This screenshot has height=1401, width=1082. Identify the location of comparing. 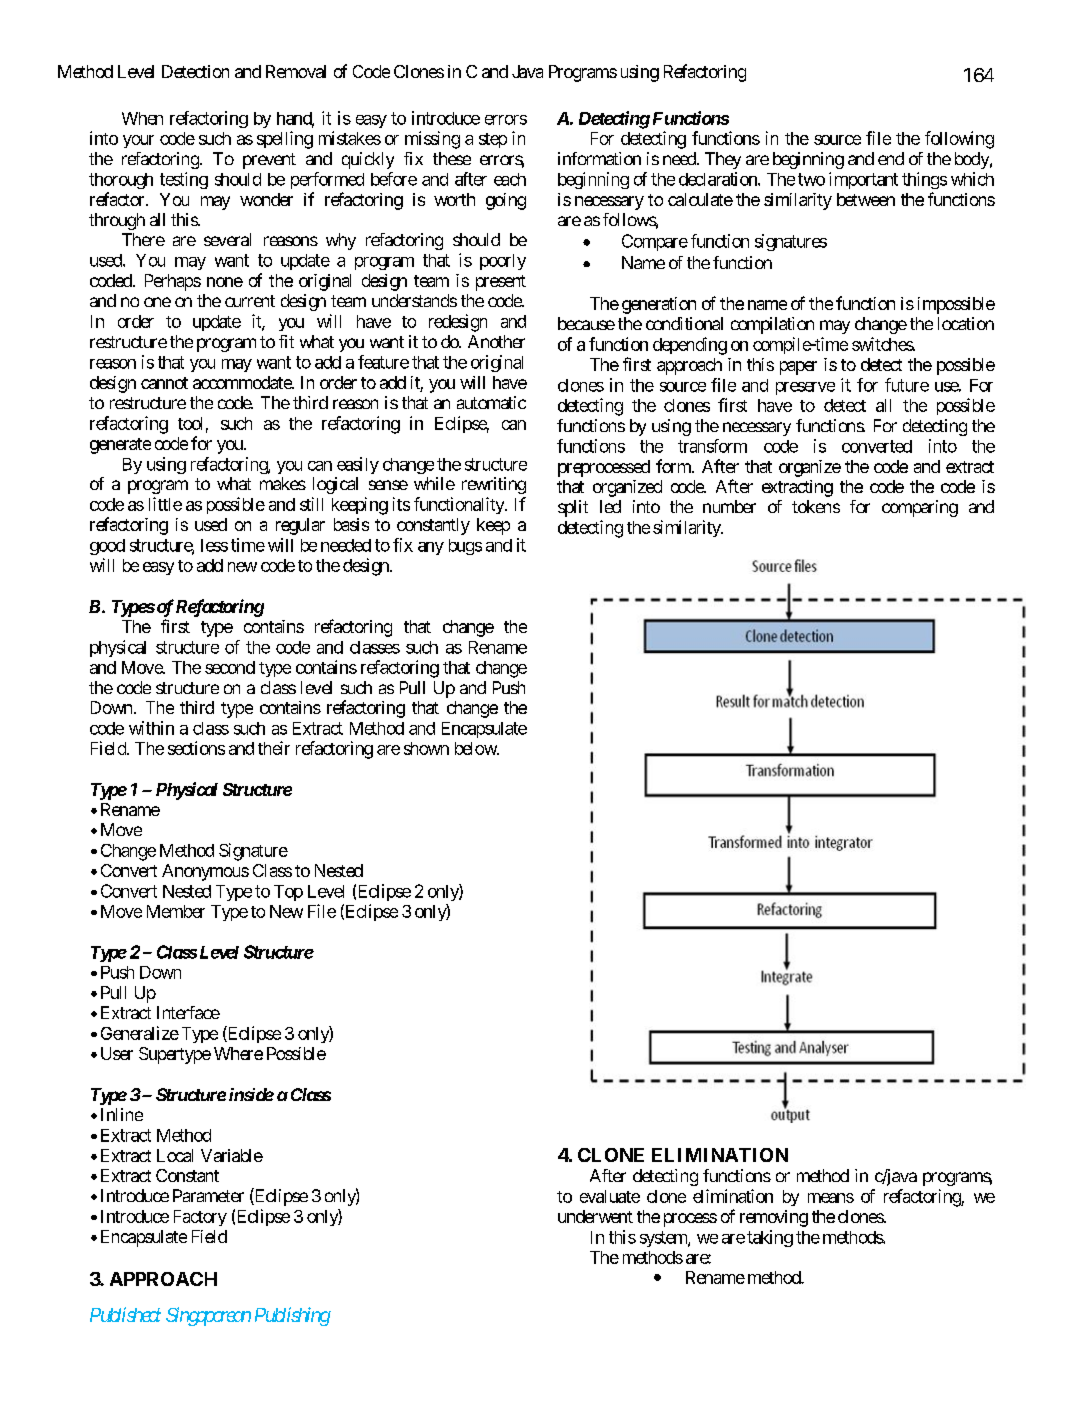
(920, 508).
